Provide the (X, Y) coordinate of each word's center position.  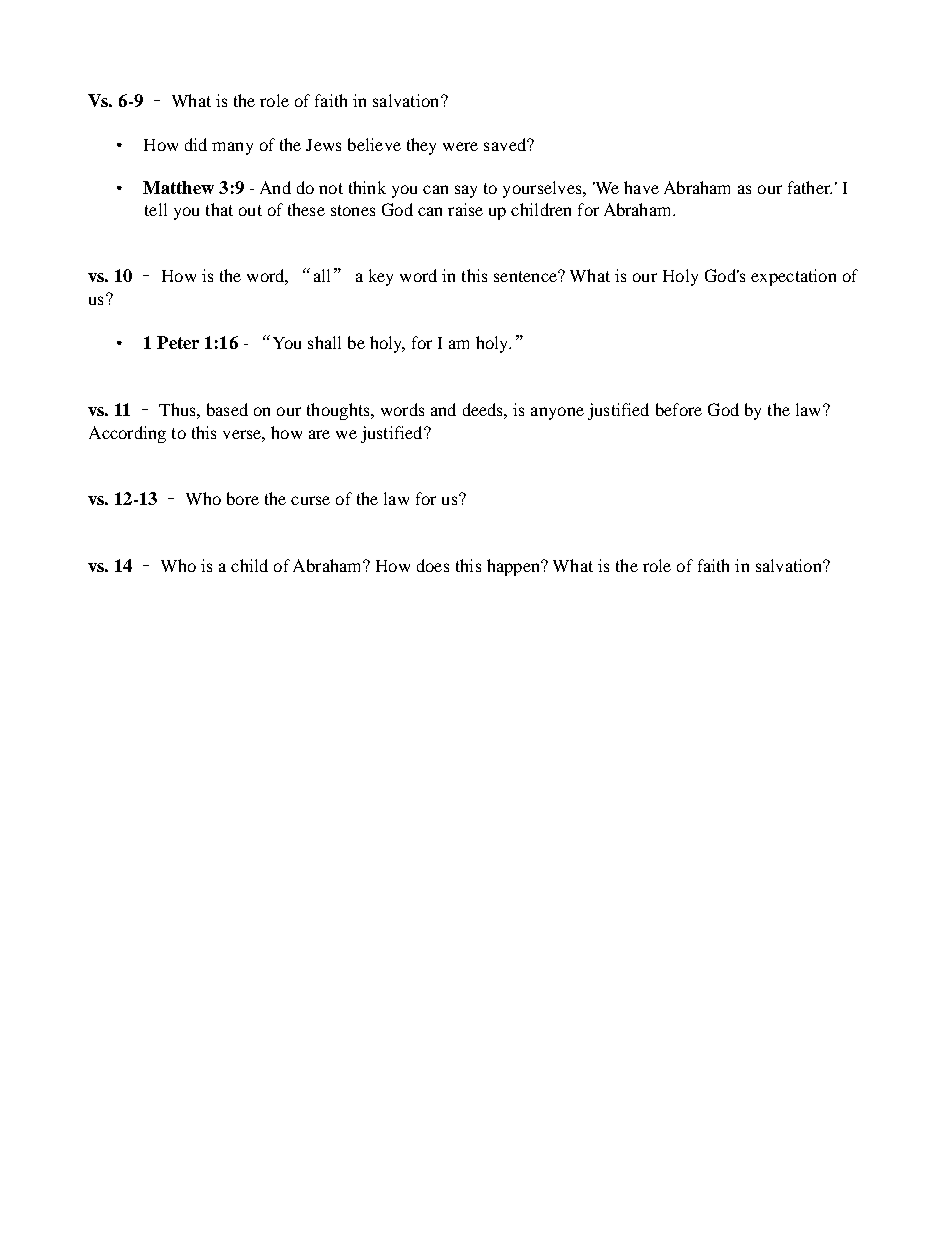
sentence (526, 276)
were (460, 146)
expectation (793, 277)
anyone (557, 413)
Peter (178, 342)
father (810, 187)
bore (243, 498)
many (232, 148)
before (679, 409)
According (127, 434)
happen (515, 567)
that (219, 209)
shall (324, 342)
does (433, 565)
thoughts (339, 411)
